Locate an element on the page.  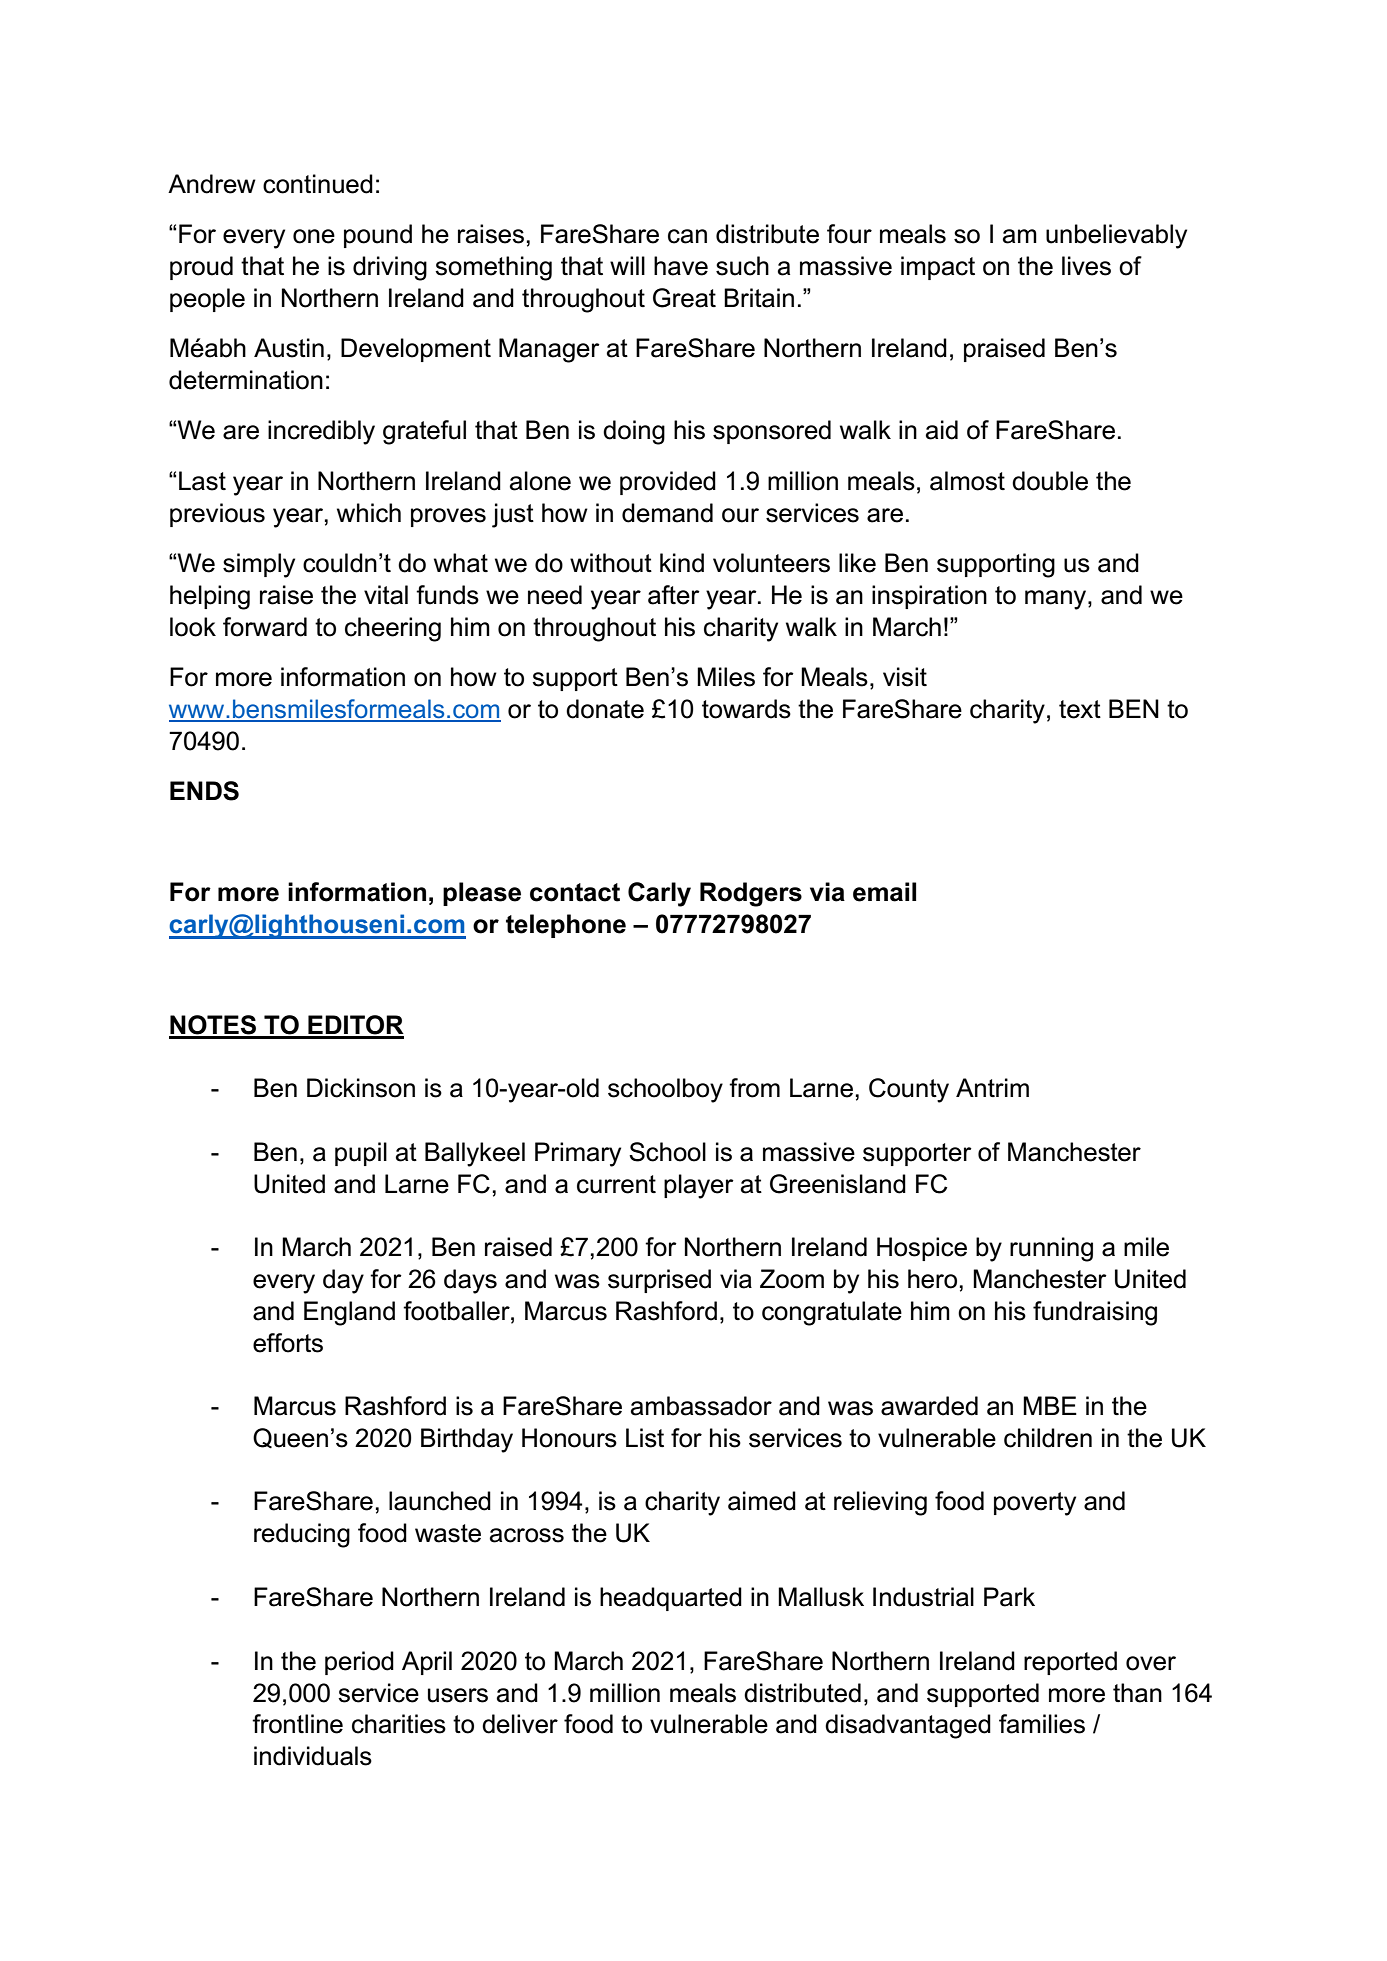
can is located at coordinates (687, 236).
